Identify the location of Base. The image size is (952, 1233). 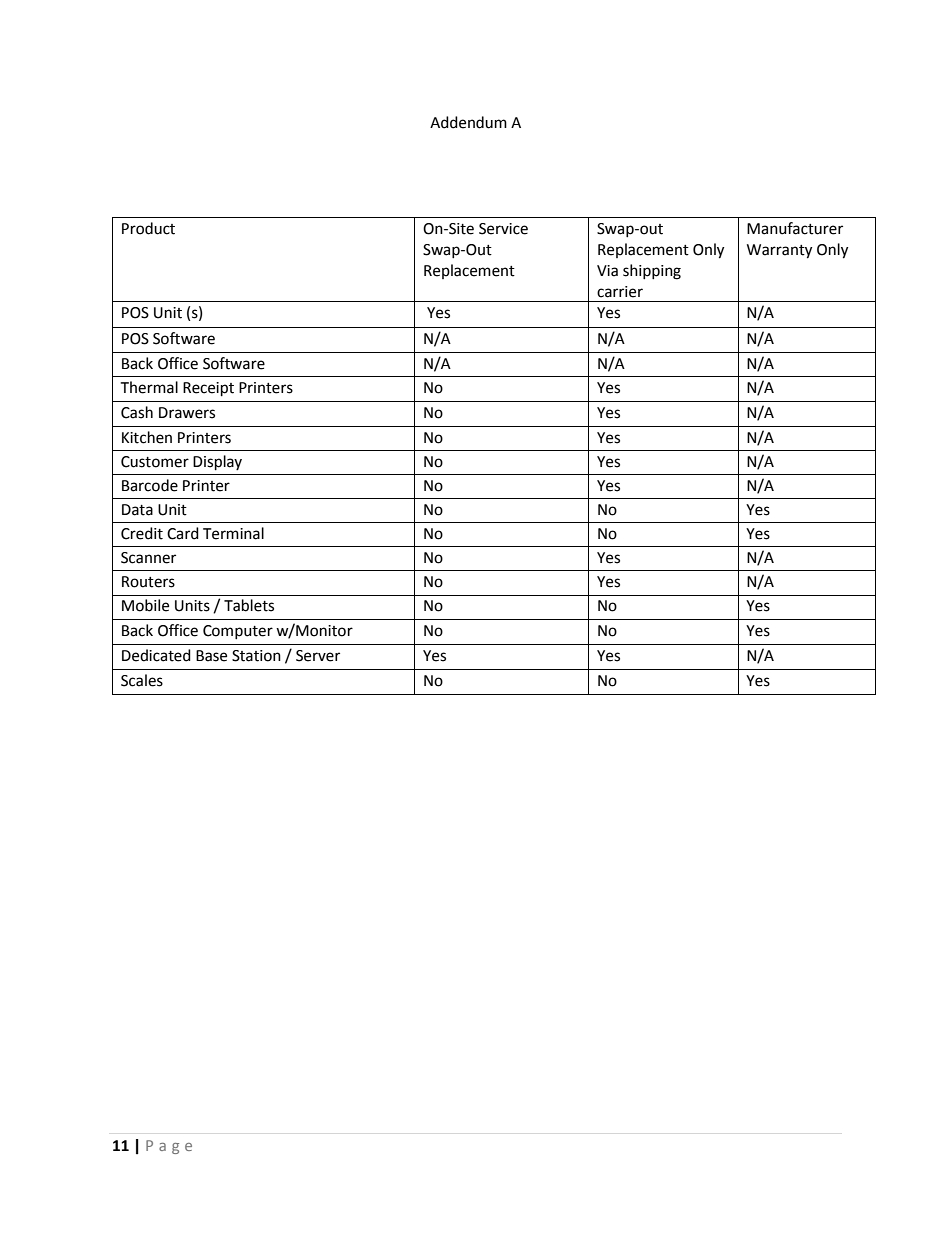
(211, 656).
